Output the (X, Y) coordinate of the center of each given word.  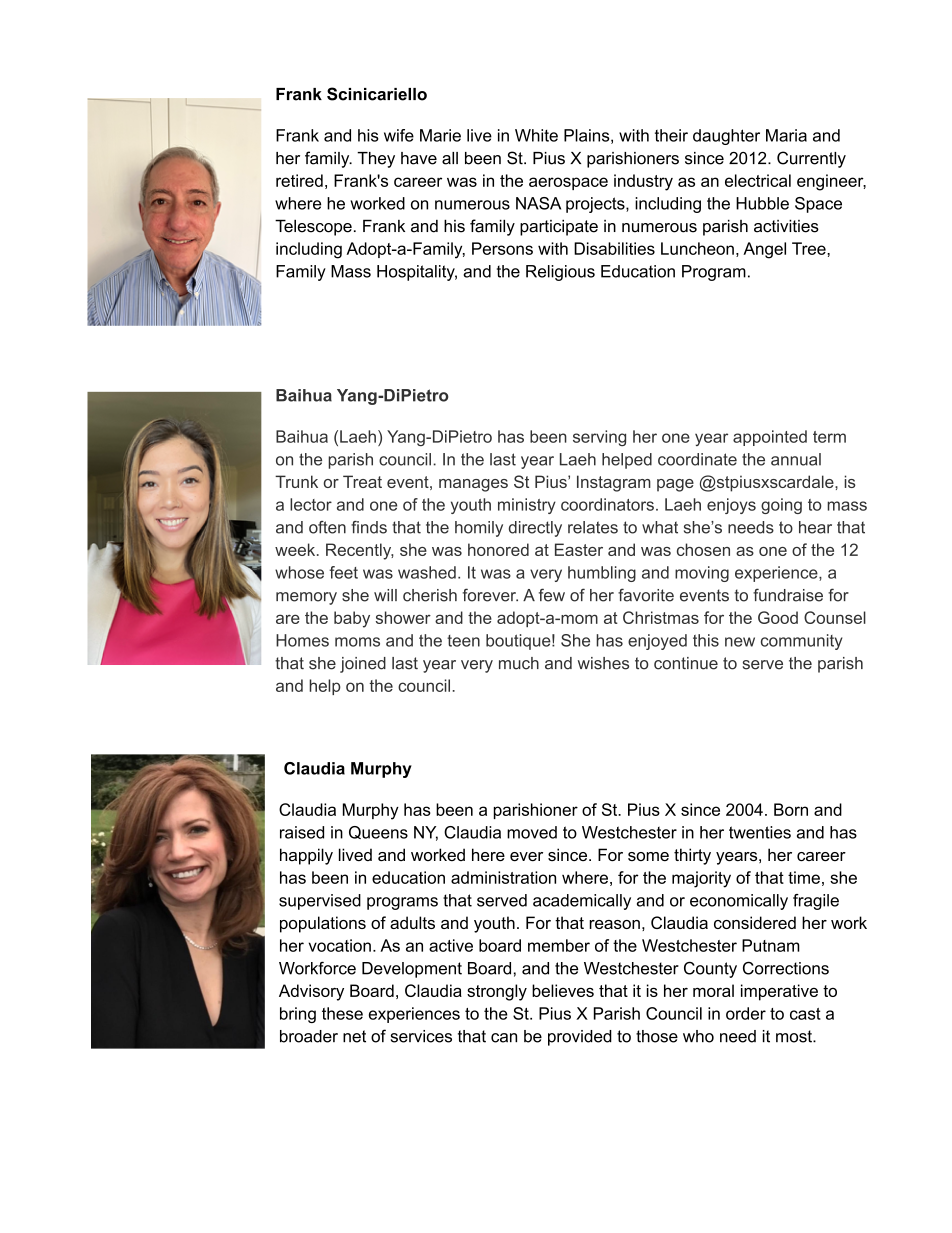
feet (343, 572)
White (536, 135)
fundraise (788, 595)
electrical (758, 180)
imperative (779, 992)
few (552, 595)
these (342, 1013)
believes (563, 990)
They (376, 160)
